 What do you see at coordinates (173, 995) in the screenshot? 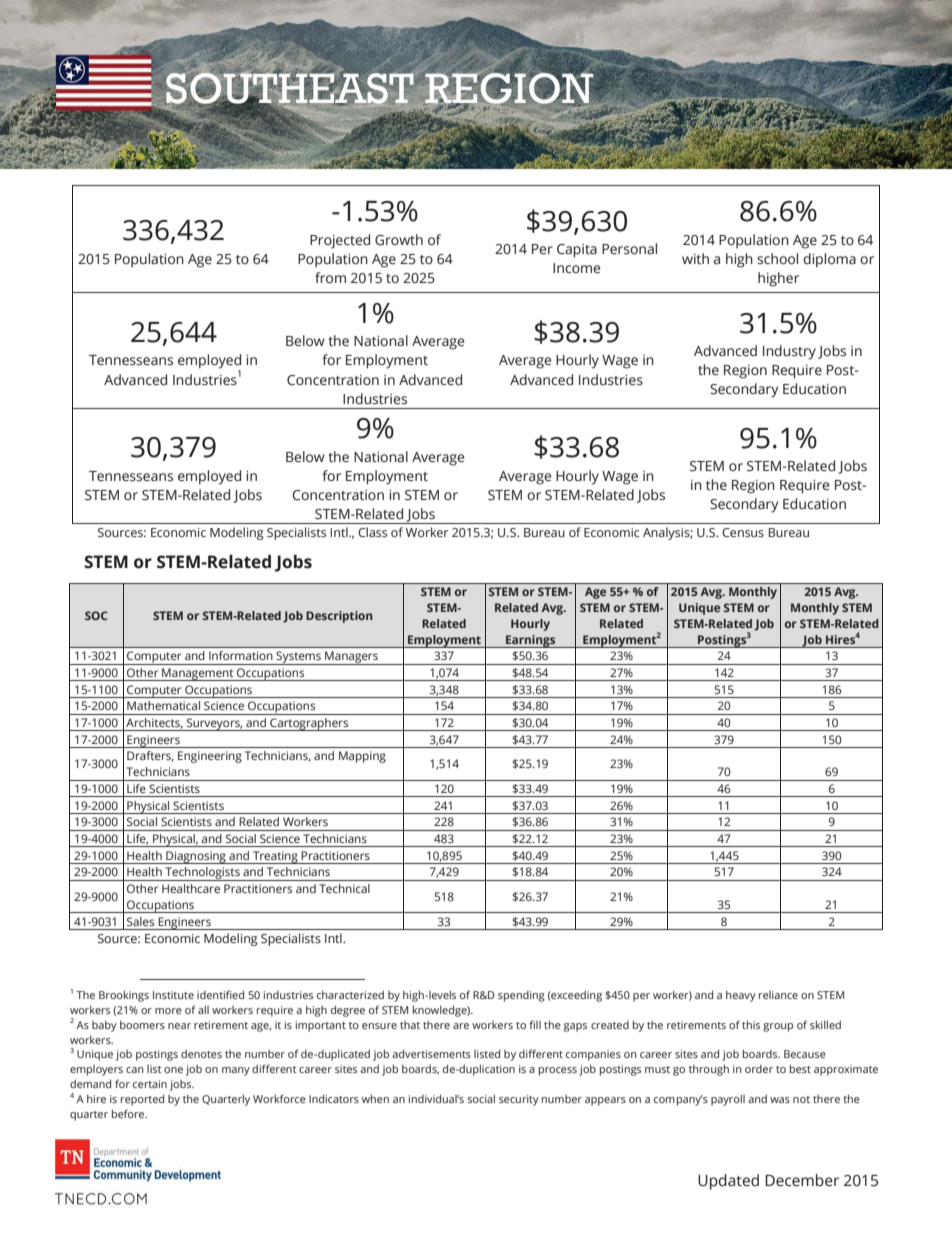
I see `Institute` at bounding box center [173, 995].
